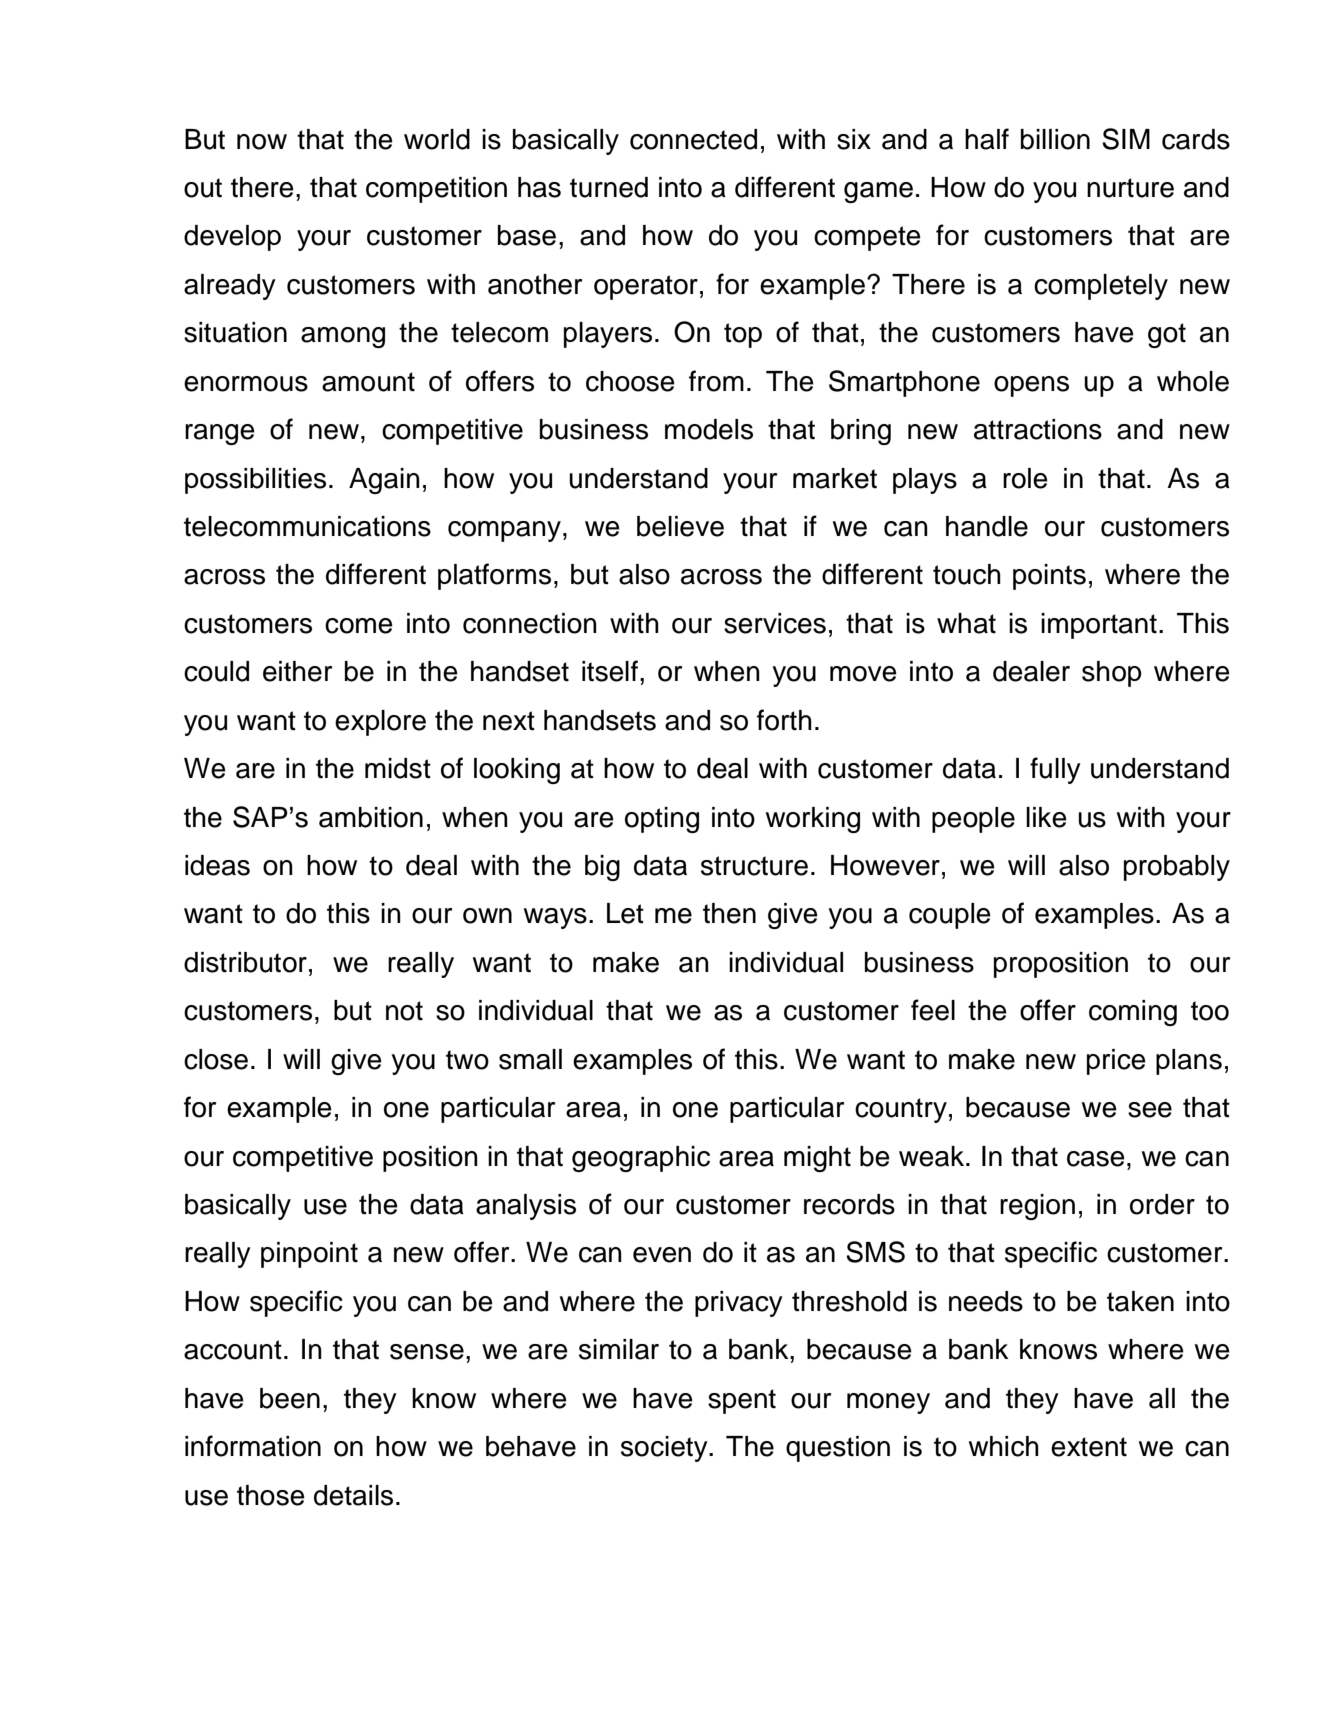 This screenshot has width=1322, height=1711. I want to click on then, so click(729, 913).
